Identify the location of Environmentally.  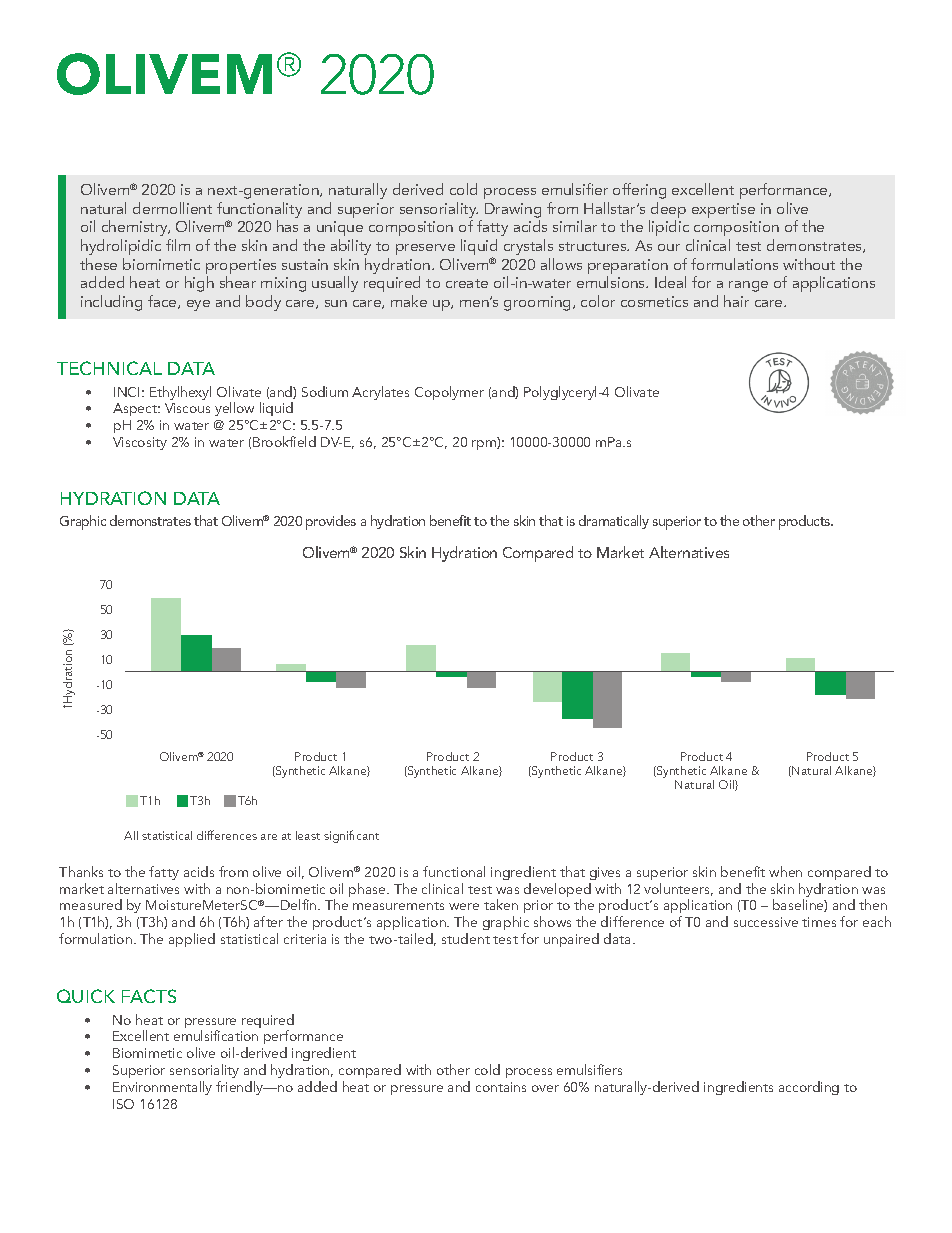
(162, 1088).
